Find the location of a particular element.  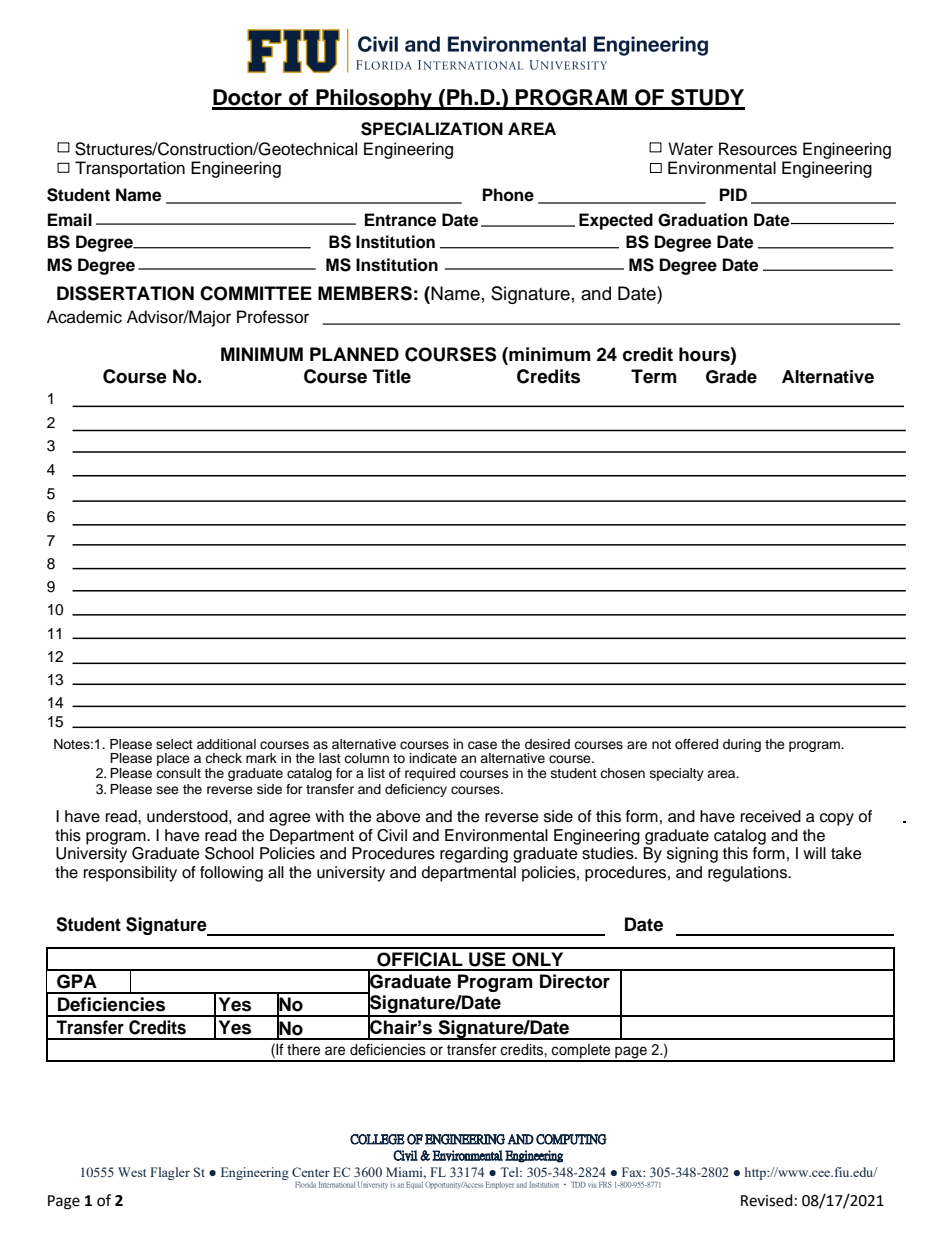

Resources is located at coordinates (758, 149).
